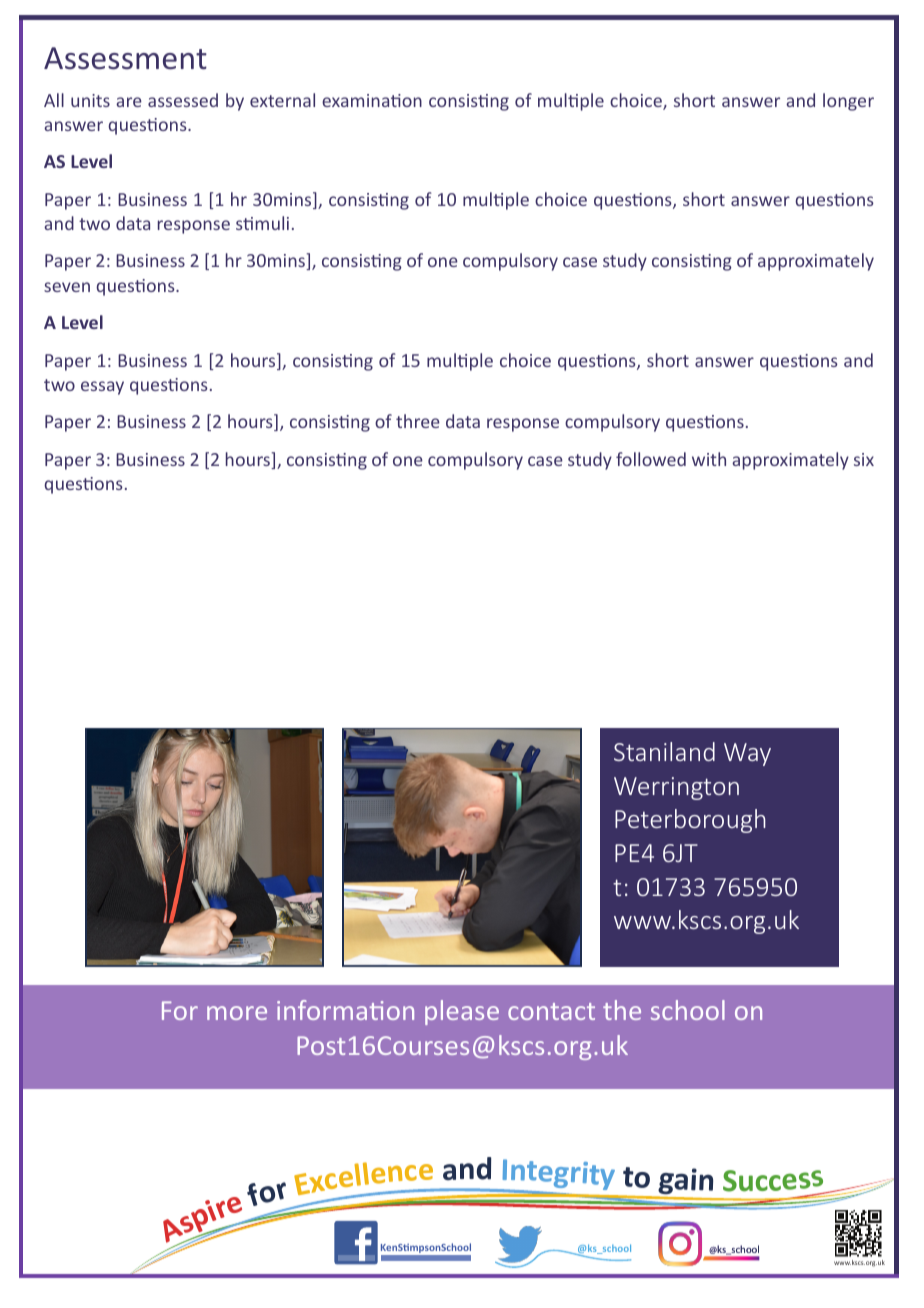 Image resolution: width=924 pixels, height=1308 pixels. Describe the element at coordinates (690, 821) in the page. I see `Peterborough` at that location.
